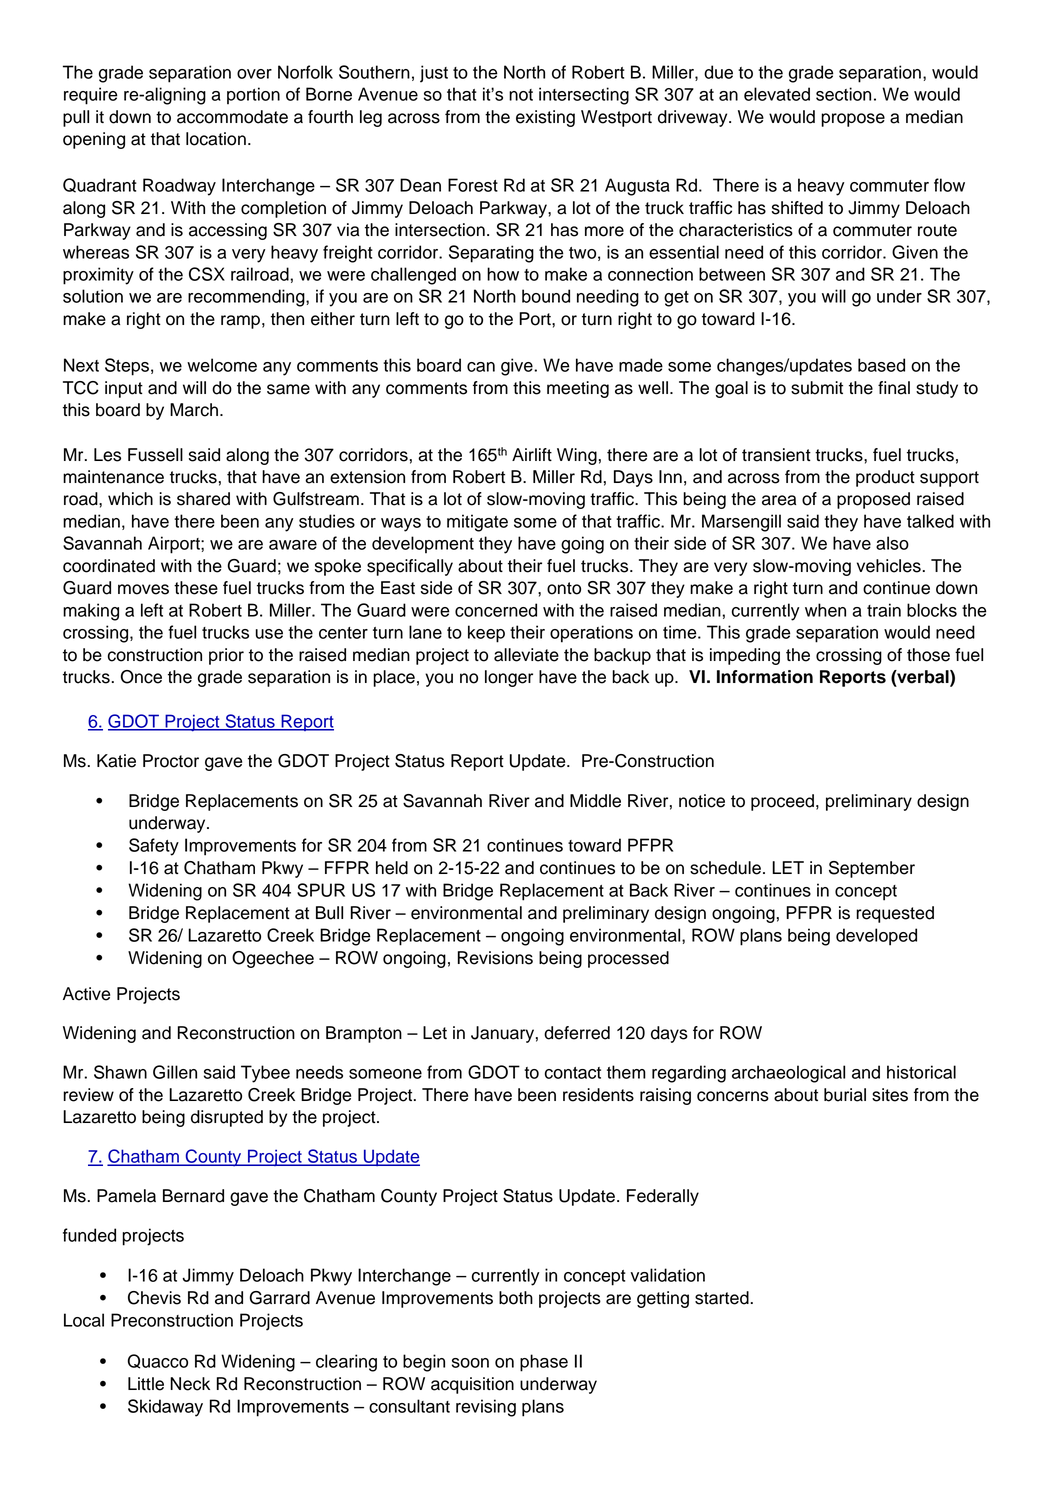 Image resolution: width=1061 pixels, height=1502 pixels. What do you see at coordinates (86, 994) in the page?
I see `Active` at bounding box center [86, 994].
